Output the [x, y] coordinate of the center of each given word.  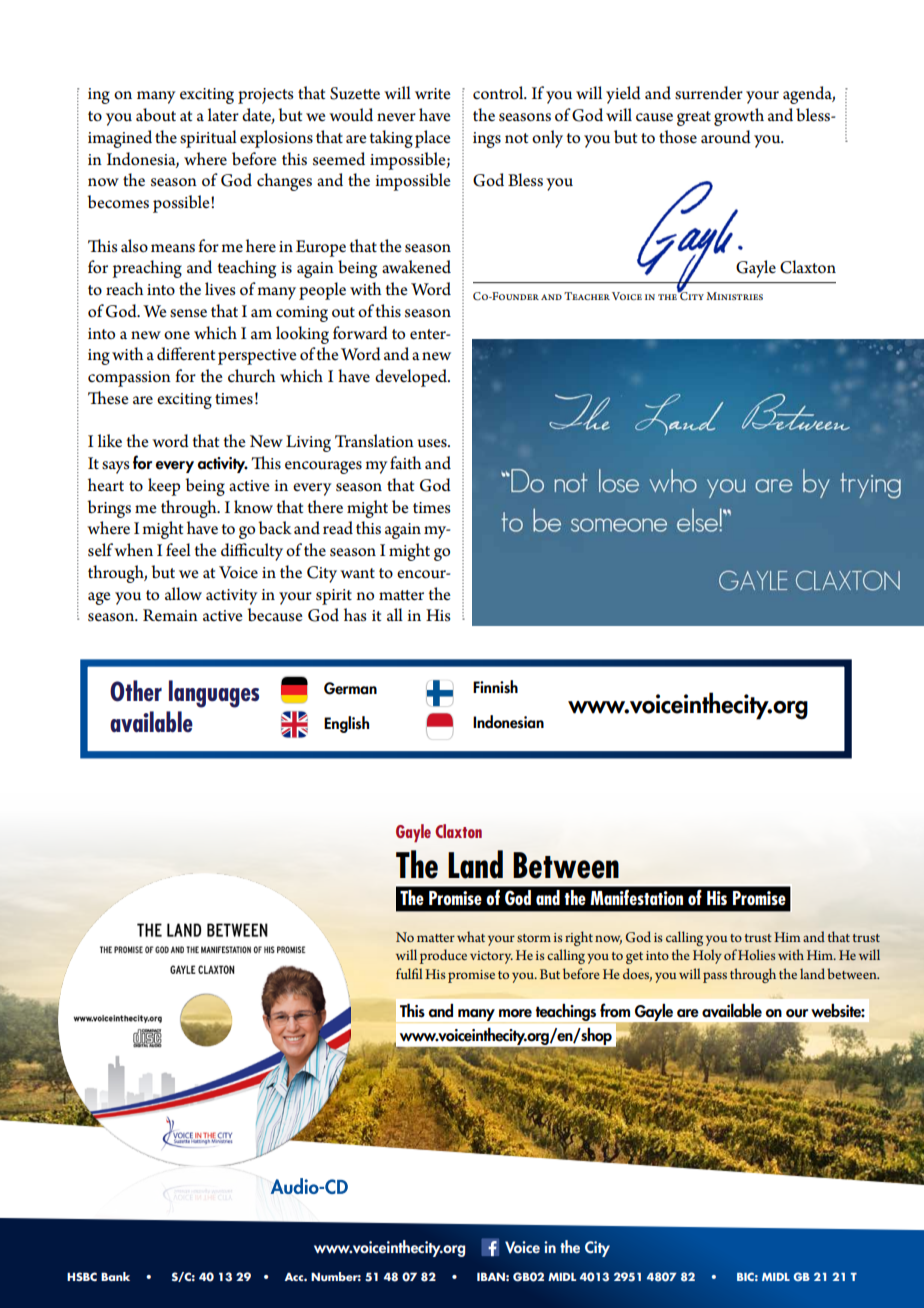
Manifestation [636, 897]
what [471, 936]
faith [405, 462]
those [678, 137]
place [433, 139]
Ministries [734, 296]
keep [164, 487]
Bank [115, 1276]
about [156, 115]
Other [136, 691]
